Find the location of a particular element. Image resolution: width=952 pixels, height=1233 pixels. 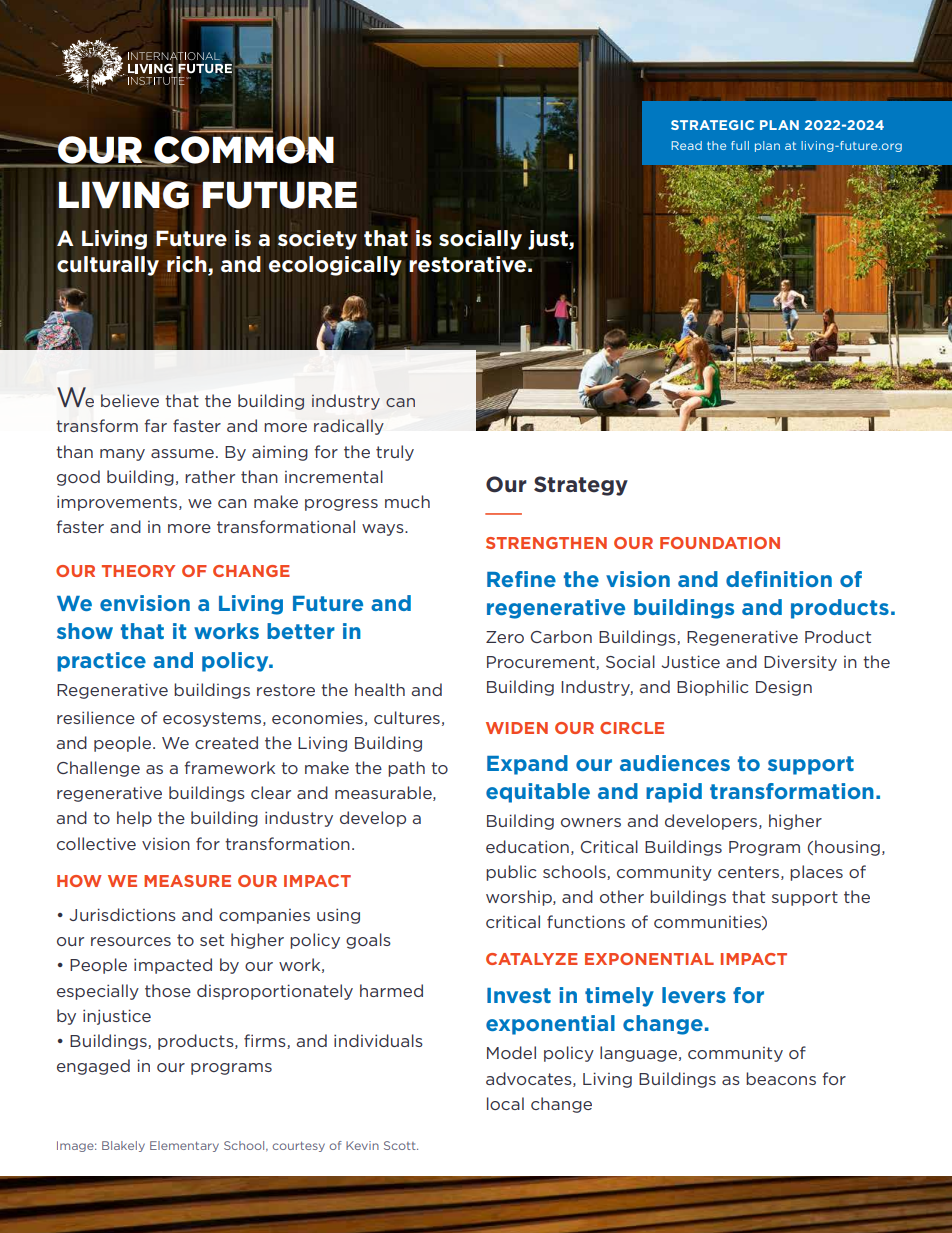

rapid is located at coordinates (674, 793).
